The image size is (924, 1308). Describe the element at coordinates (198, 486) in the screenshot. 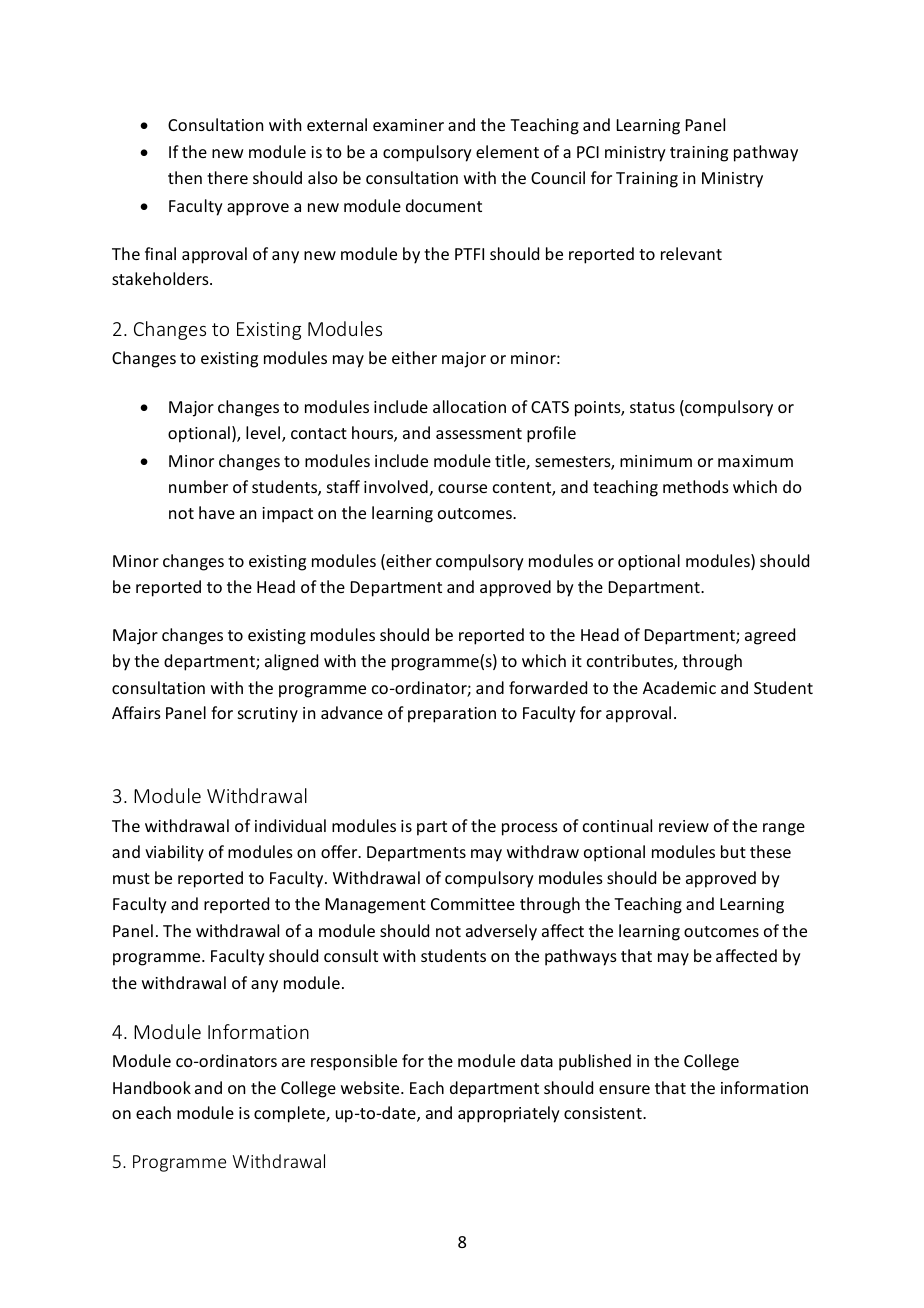

I see `number` at that location.
